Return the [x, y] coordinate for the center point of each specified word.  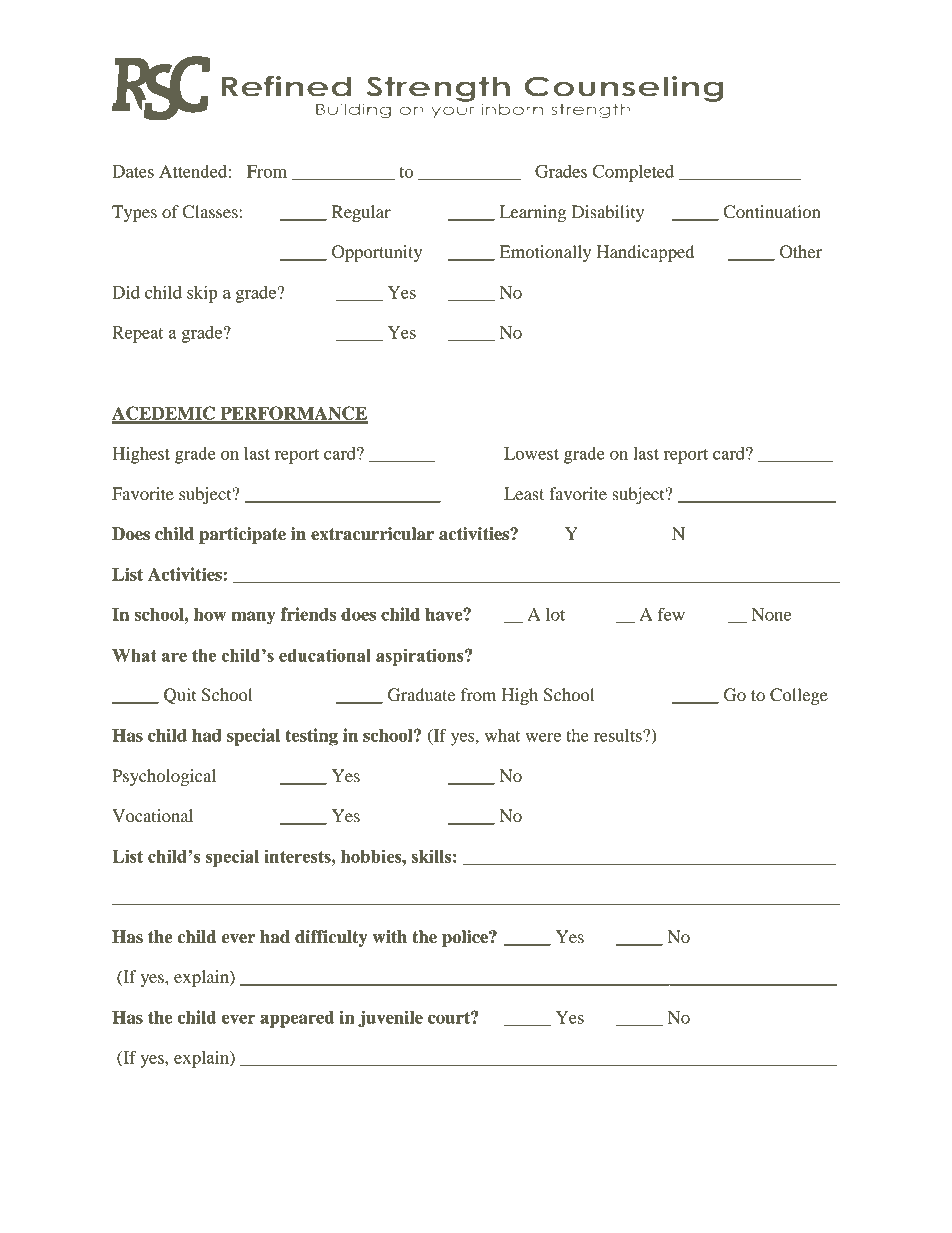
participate [242, 535]
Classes [210, 212]
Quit [180, 696]
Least [524, 493]
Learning [533, 213]
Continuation [772, 212]
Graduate [421, 695]
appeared [297, 1019]
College [799, 696]
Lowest [531, 453]
